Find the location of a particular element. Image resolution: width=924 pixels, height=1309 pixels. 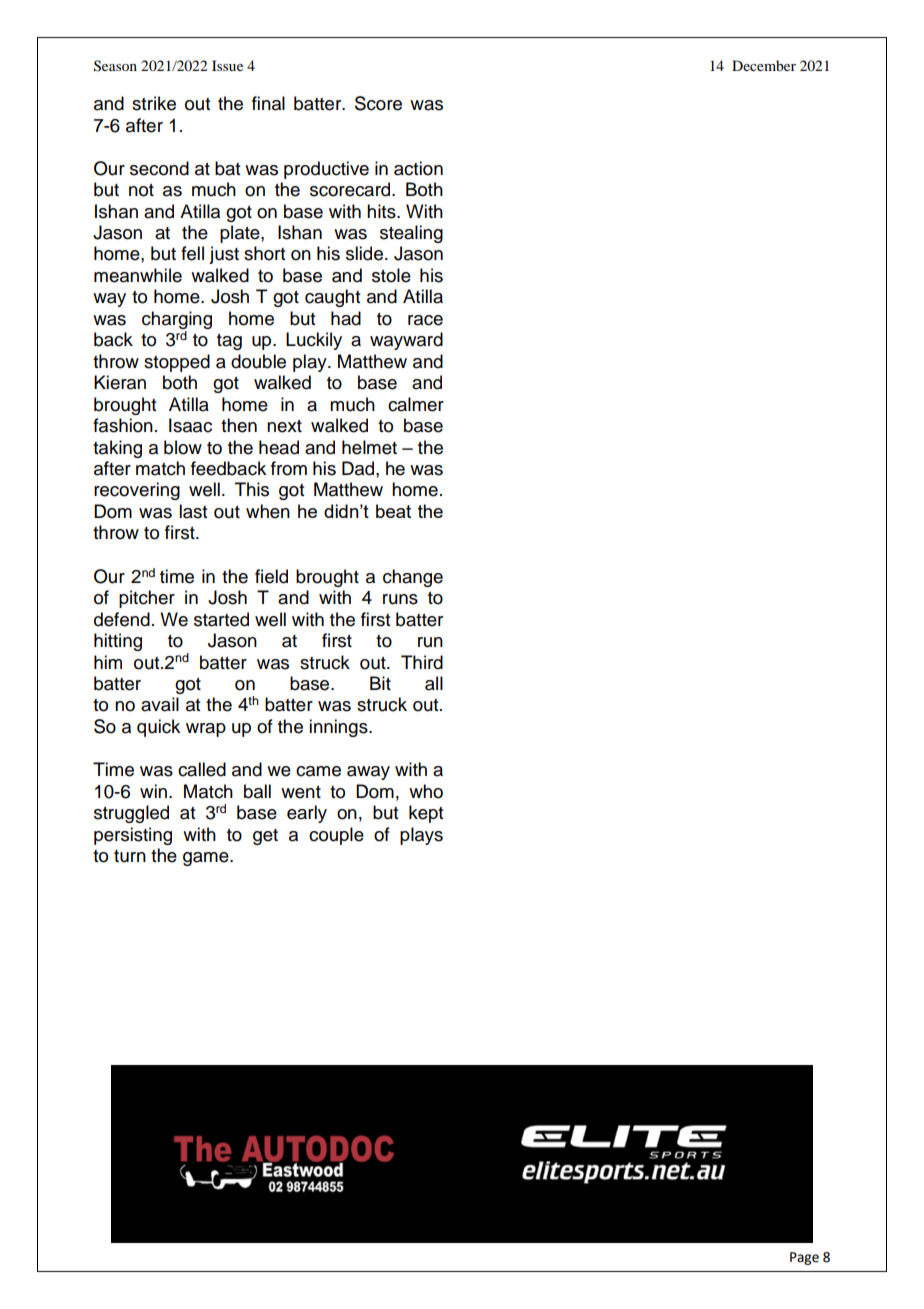

calmer is located at coordinates (416, 404).
